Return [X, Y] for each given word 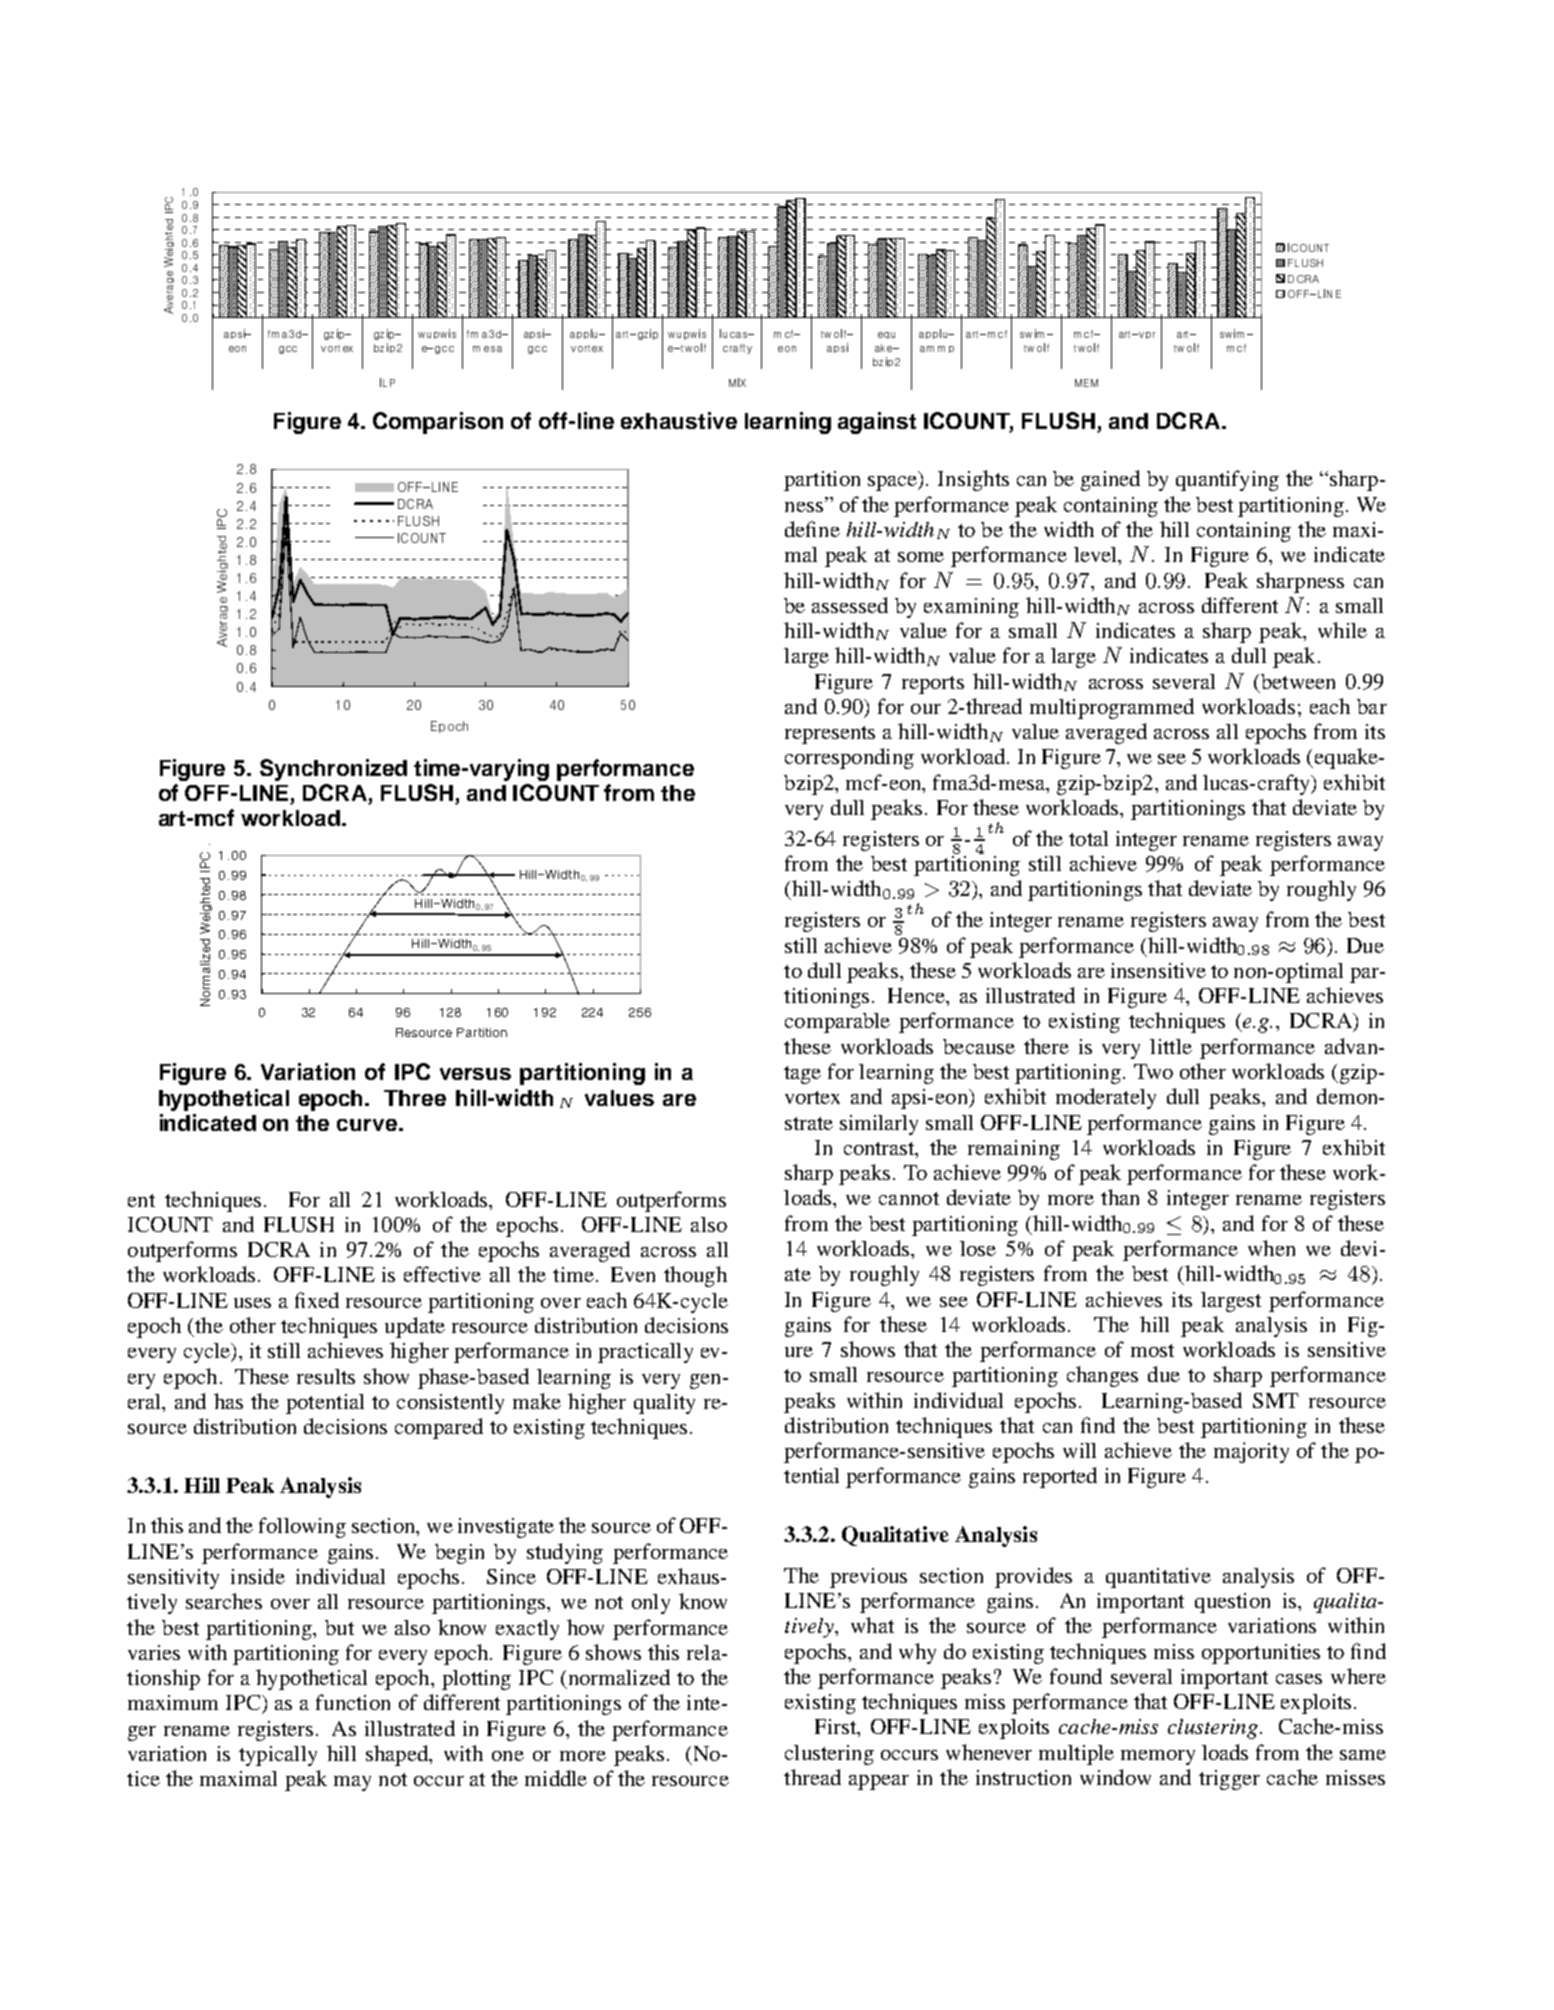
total [1088, 838]
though [695, 1276]
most [1152, 1350]
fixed [317, 1300]
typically [278, 1756]
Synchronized [333, 770]
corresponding [849, 758]
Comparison [438, 423]
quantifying [1227, 480]
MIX [737, 382]
